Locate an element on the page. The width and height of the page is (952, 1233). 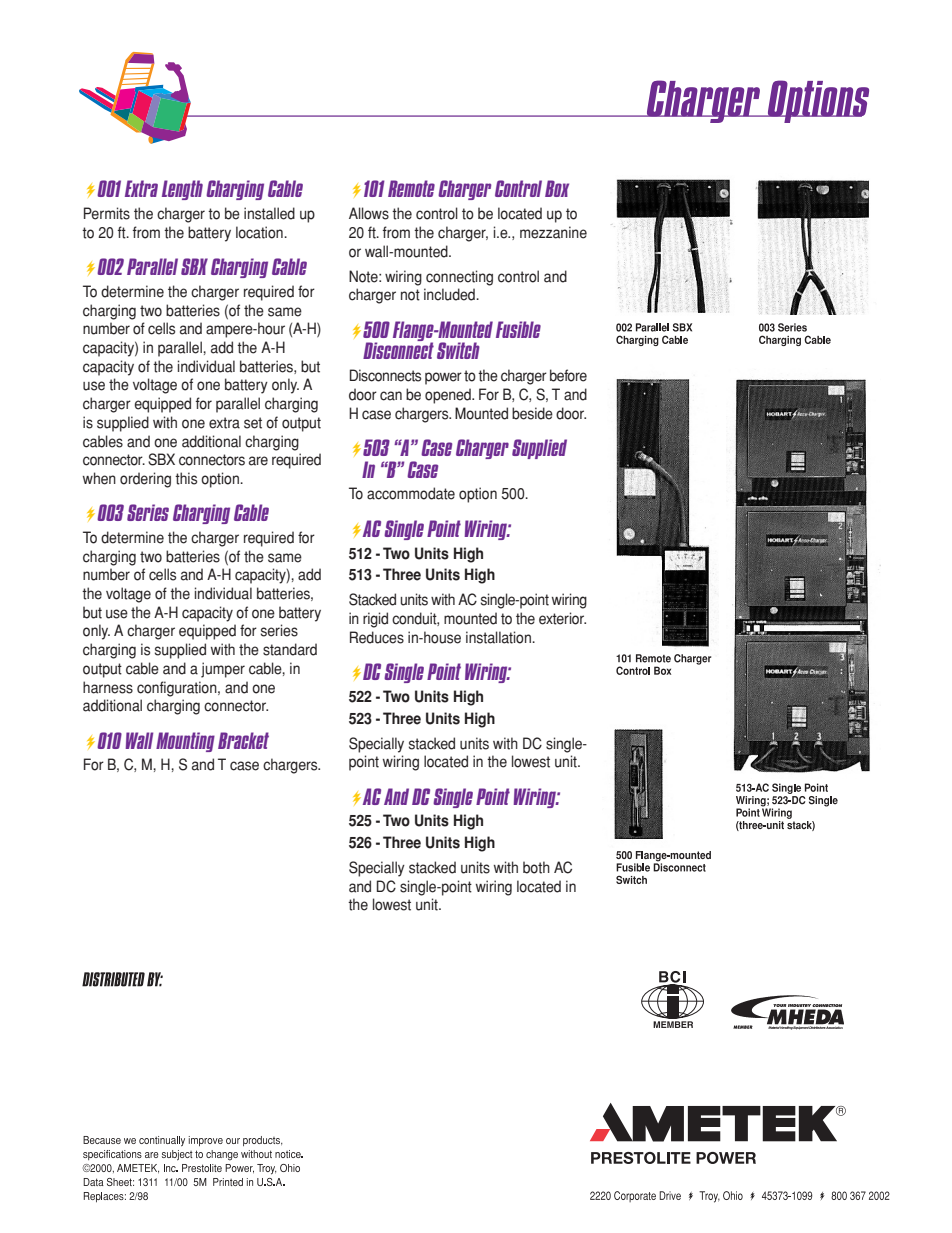
Length is located at coordinates (182, 190).
